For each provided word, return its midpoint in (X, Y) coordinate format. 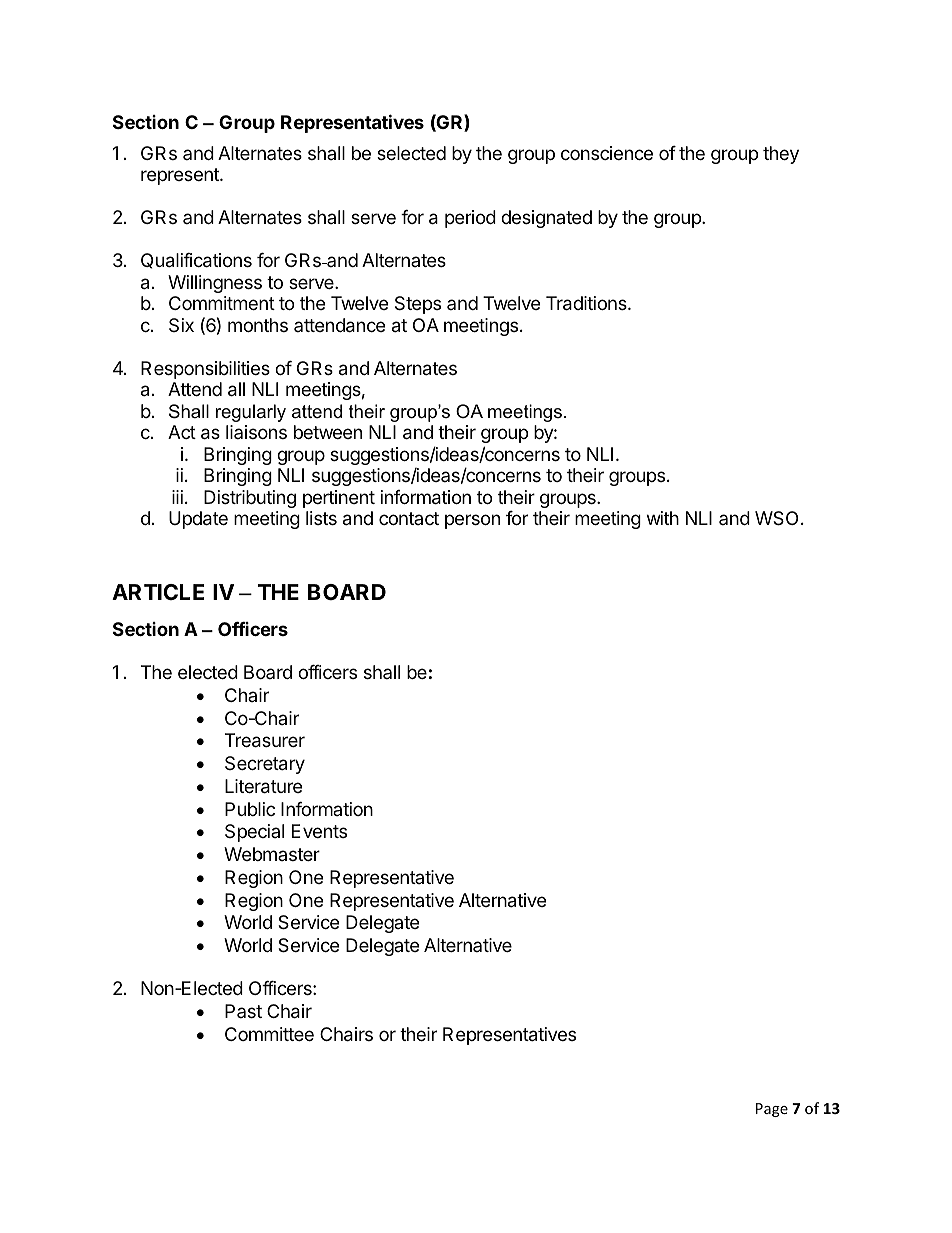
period (470, 219)
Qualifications (196, 261)
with (663, 518)
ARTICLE (158, 592)
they (781, 155)
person (472, 521)
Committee (269, 1034)
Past (243, 1011)
